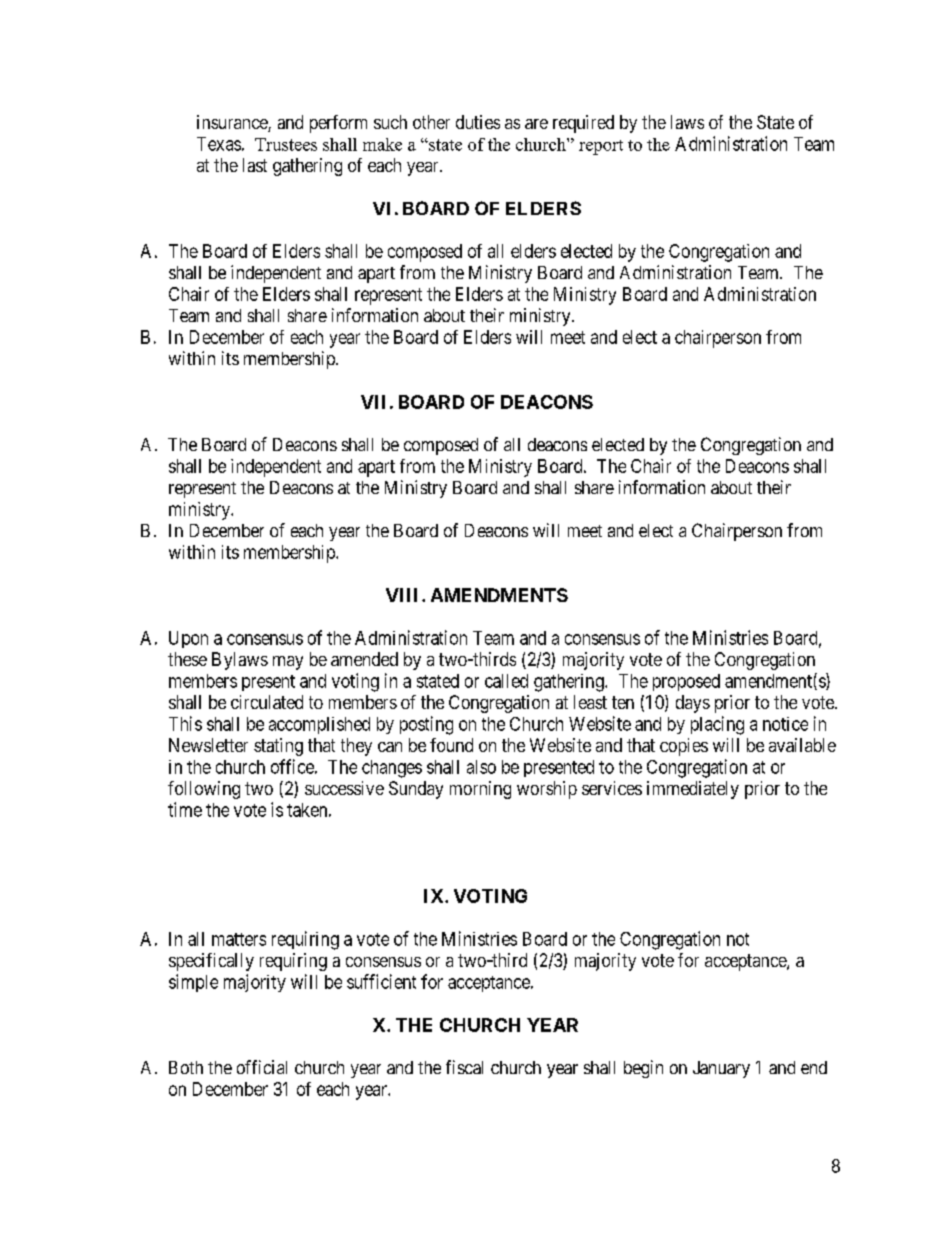 The image size is (952, 1233). What do you see at coordinates (693, 790) in the image?
I see `immediately` at bounding box center [693, 790].
